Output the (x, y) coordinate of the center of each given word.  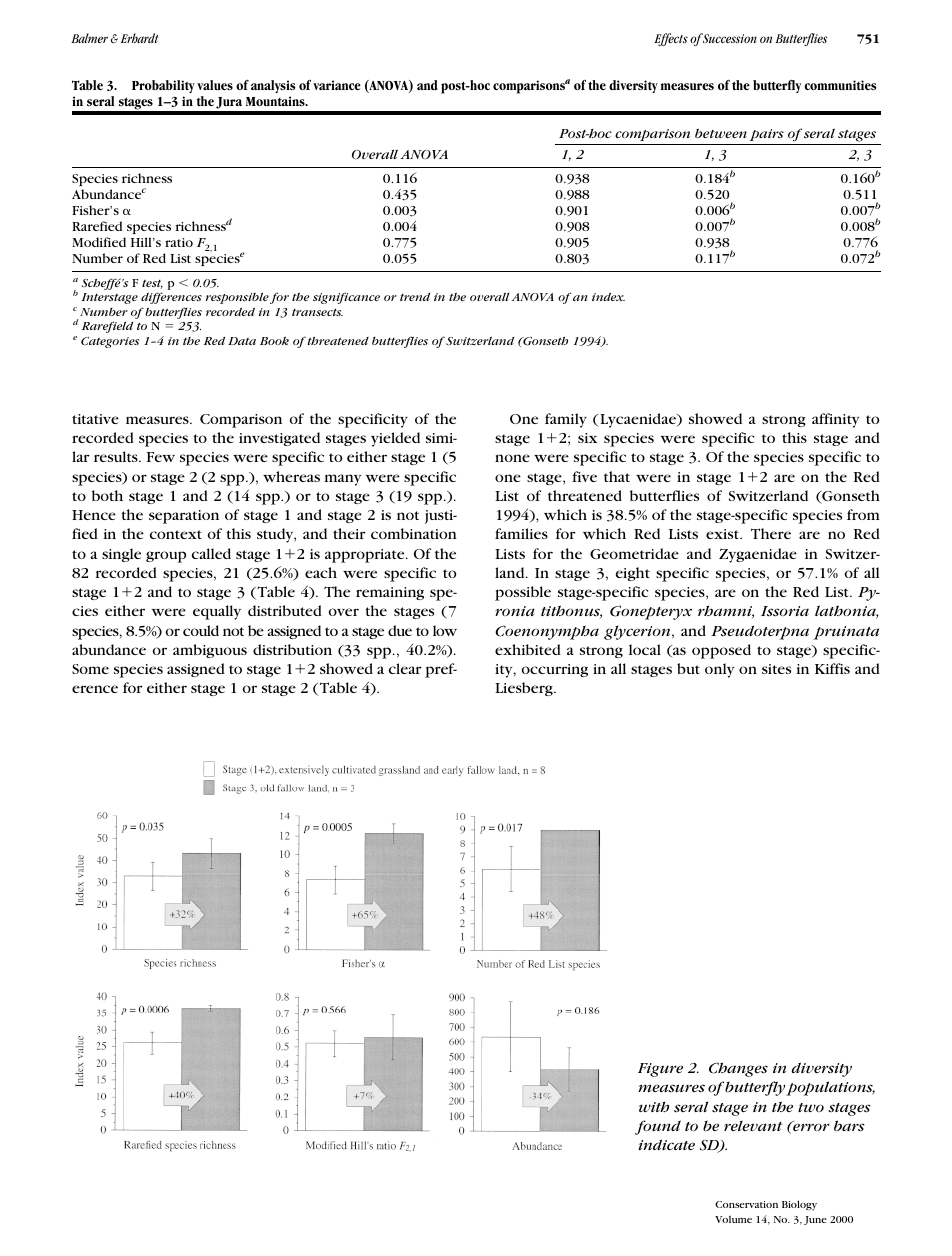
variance (337, 85)
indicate (666, 1145)
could (201, 630)
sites (776, 669)
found (658, 1127)
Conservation (746, 1204)
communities (840, 85)
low (445, 630)
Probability (163, 86)
